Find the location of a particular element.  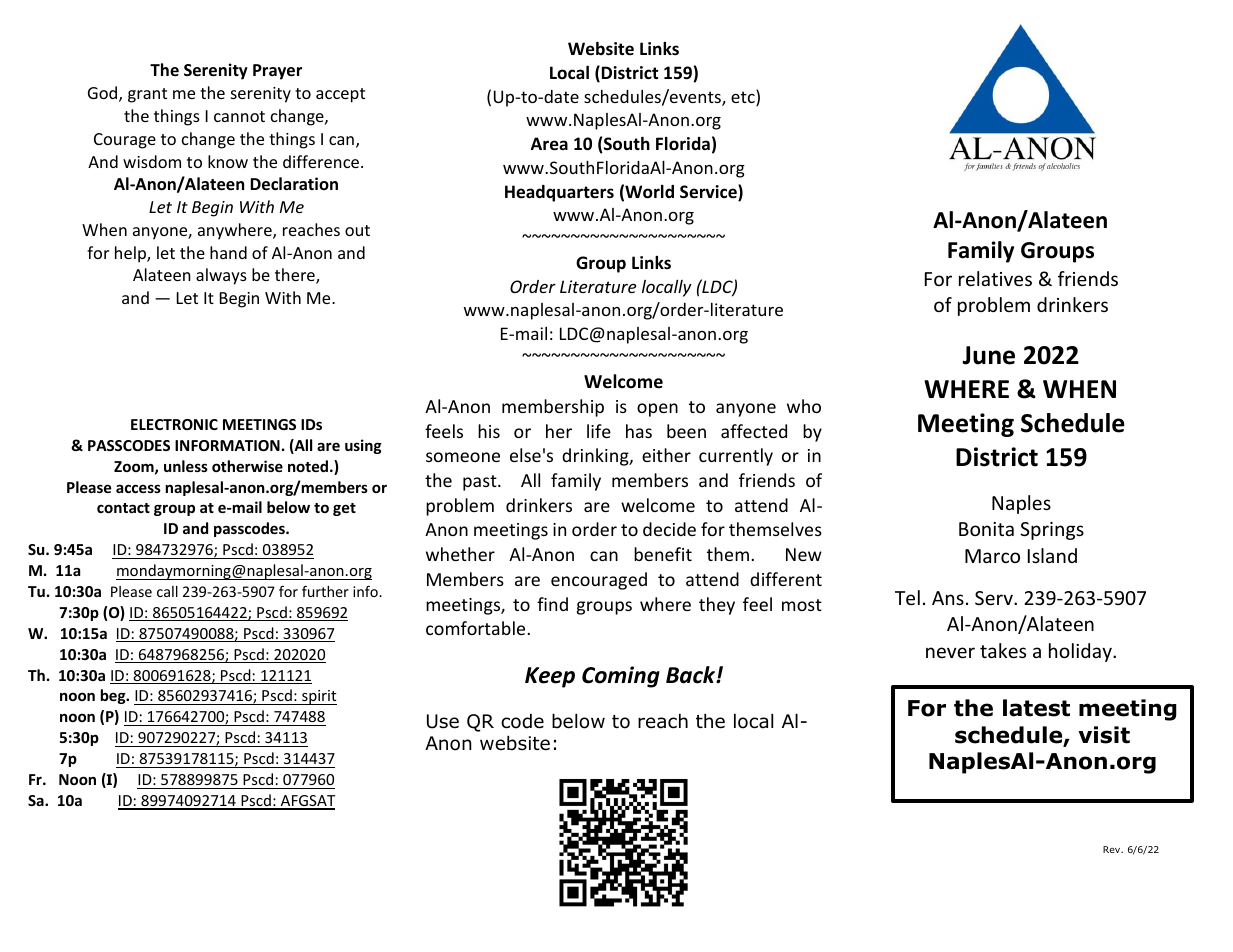

ELECTRONIC is located at coordinates (174, 424).
